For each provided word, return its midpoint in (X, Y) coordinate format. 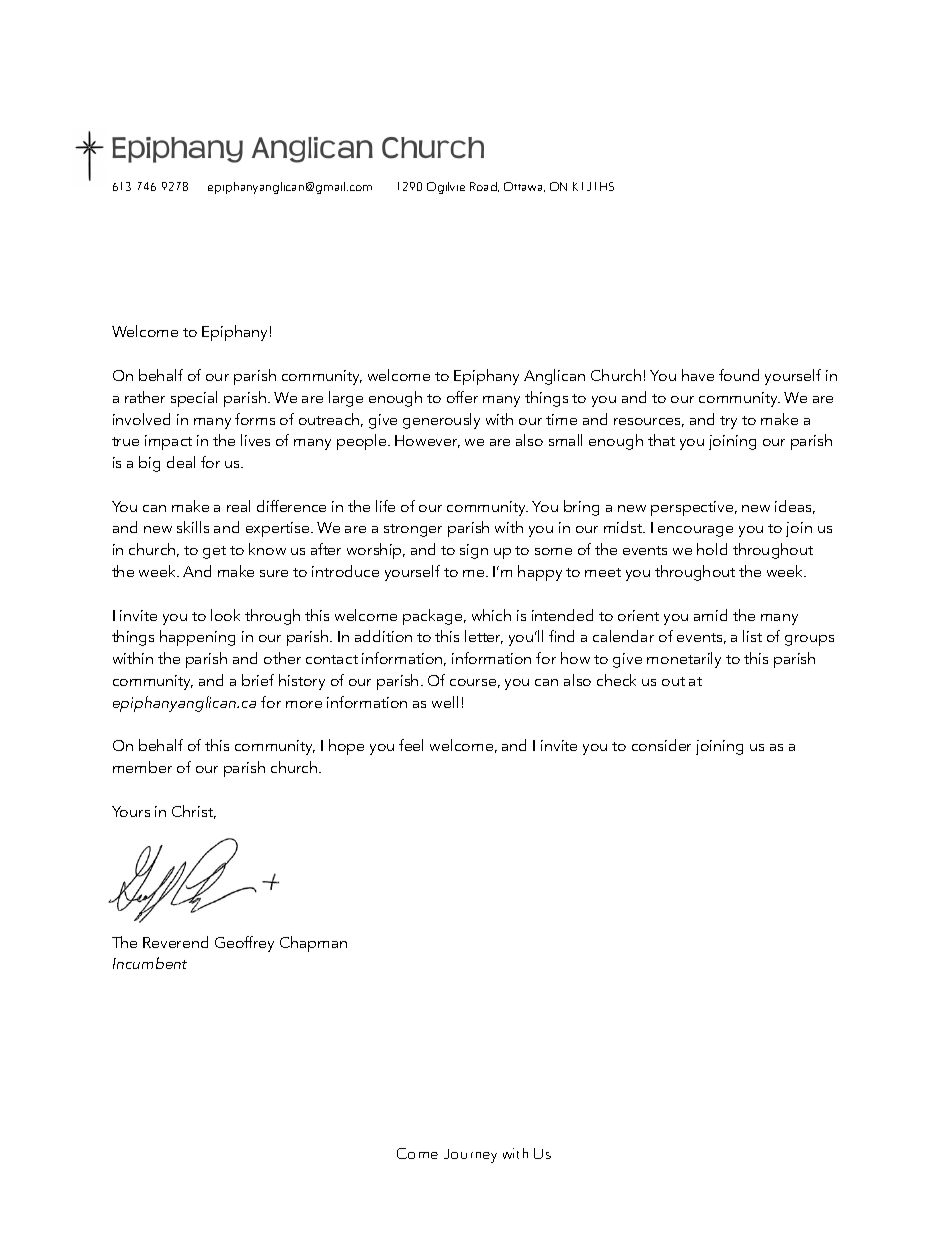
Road (484, 187)
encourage (695, 531)
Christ (194, 812)
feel (411, 745)
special (194, 399)
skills (193, 527)
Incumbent (150, 963)
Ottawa (524, 187)
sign (474, 551)
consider (661, 745)
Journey (470, 1156)
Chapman (313, 944)
